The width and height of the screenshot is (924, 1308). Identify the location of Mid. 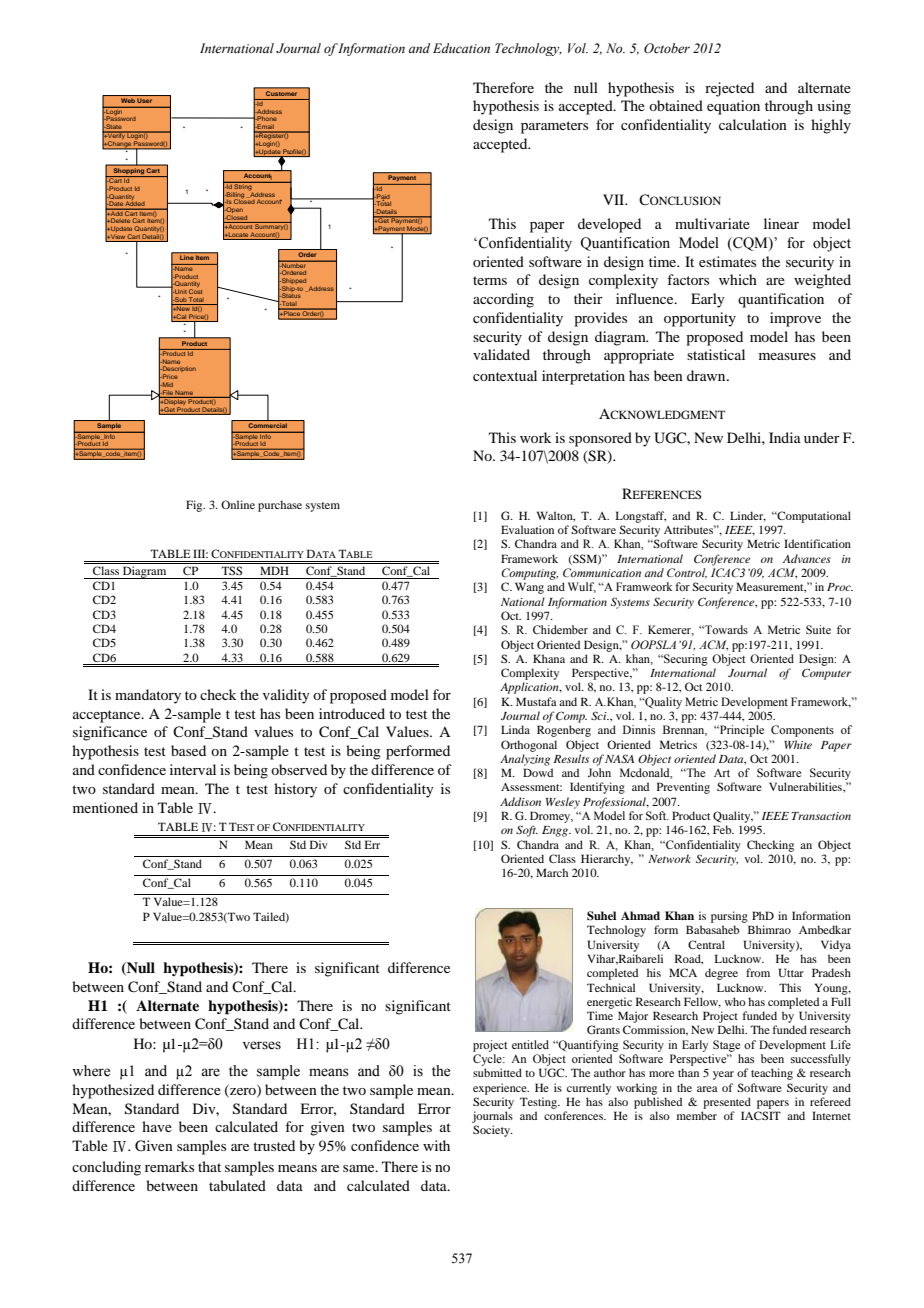
(166, 384).
